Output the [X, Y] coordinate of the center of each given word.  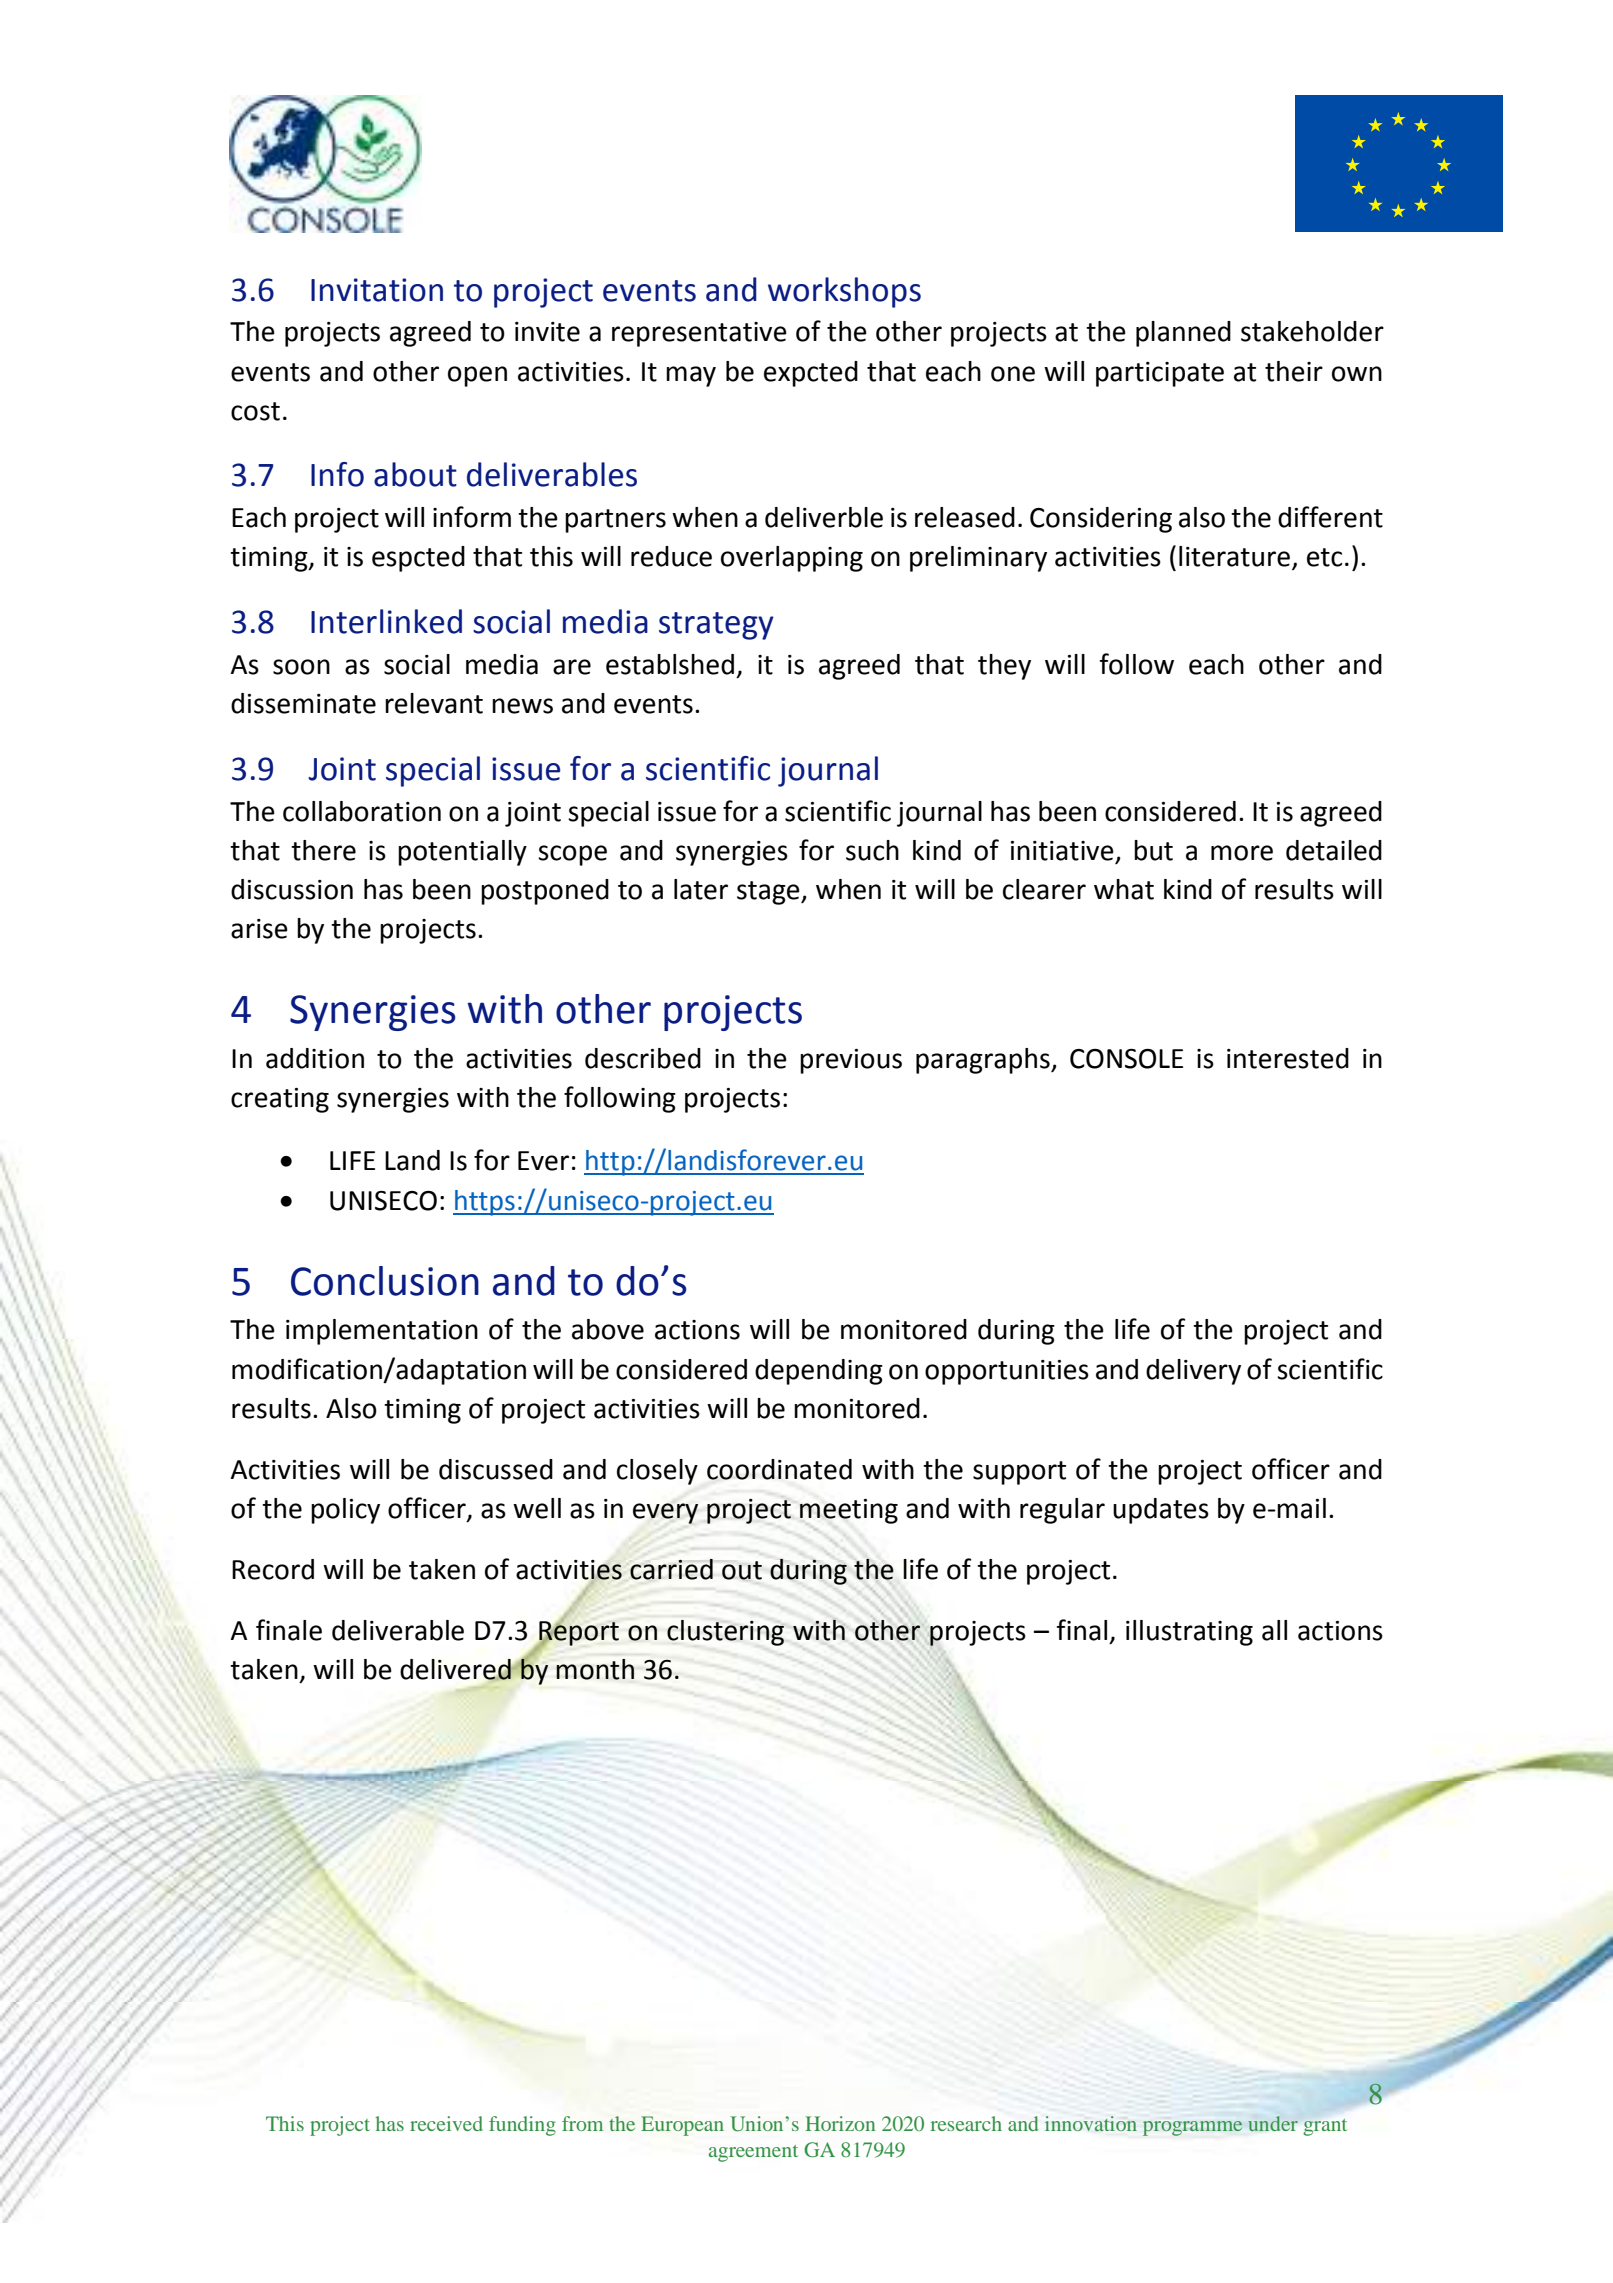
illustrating [1189, 1633]
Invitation [377, 290]
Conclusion [385, 1281]
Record [273, 1569]
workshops [844, 292]
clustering [725, 1633]
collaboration [362, 811]
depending [819, 1372]
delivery [1193, 1372]
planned [1183, 334]
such [872, 850]
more [1242, 853]
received [446, 2123]
